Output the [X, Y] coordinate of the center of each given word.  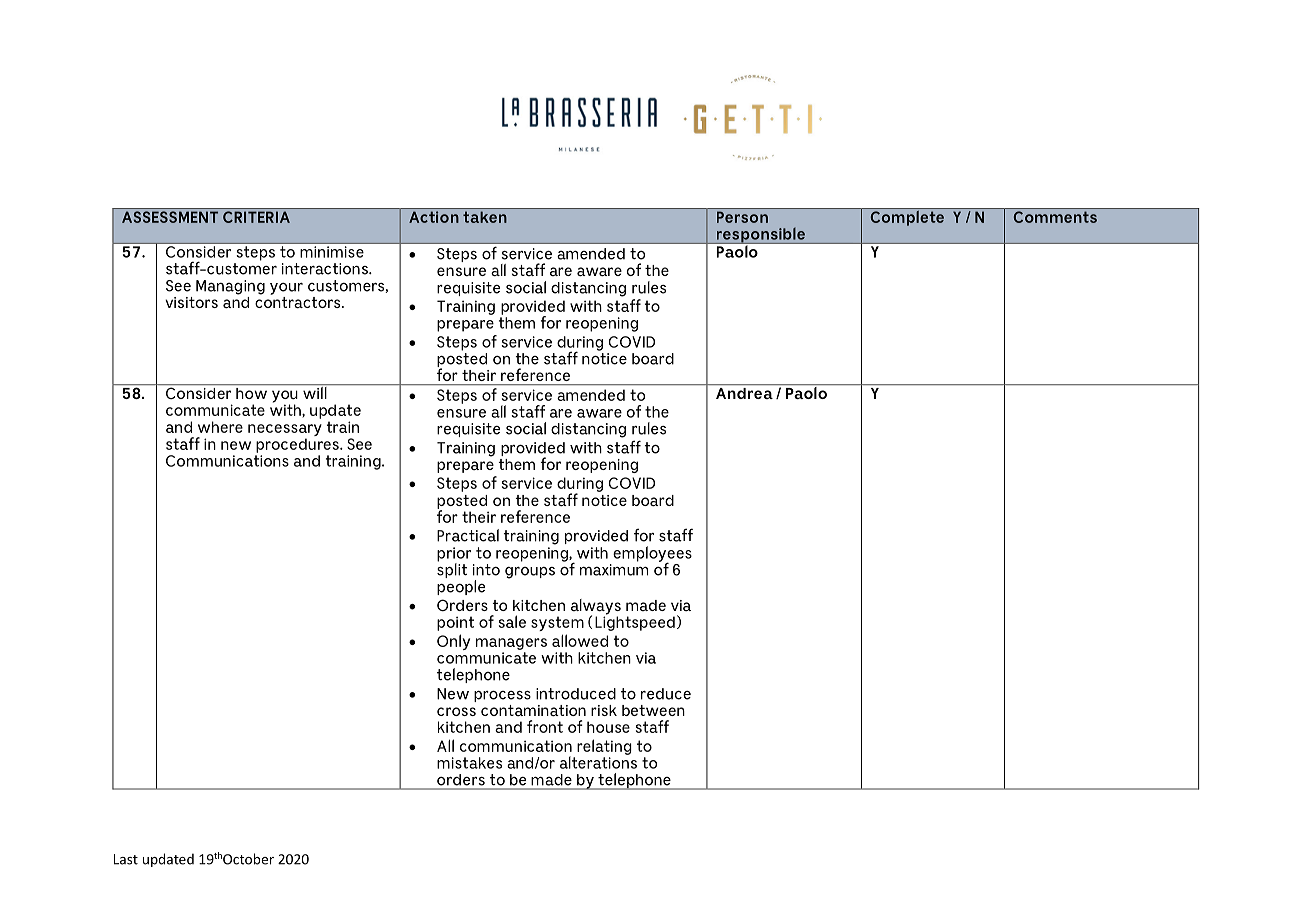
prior [454, 555]
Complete [907, 217]
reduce [666, 694]
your [286, 289]
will [315, 391]
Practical [468, 535]
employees [652, 555]
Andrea [744, 393]
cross [456, 711]
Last [126, 859]
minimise [332, 252]
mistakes [469, 763]
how [251, 393]
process [502, 696]
